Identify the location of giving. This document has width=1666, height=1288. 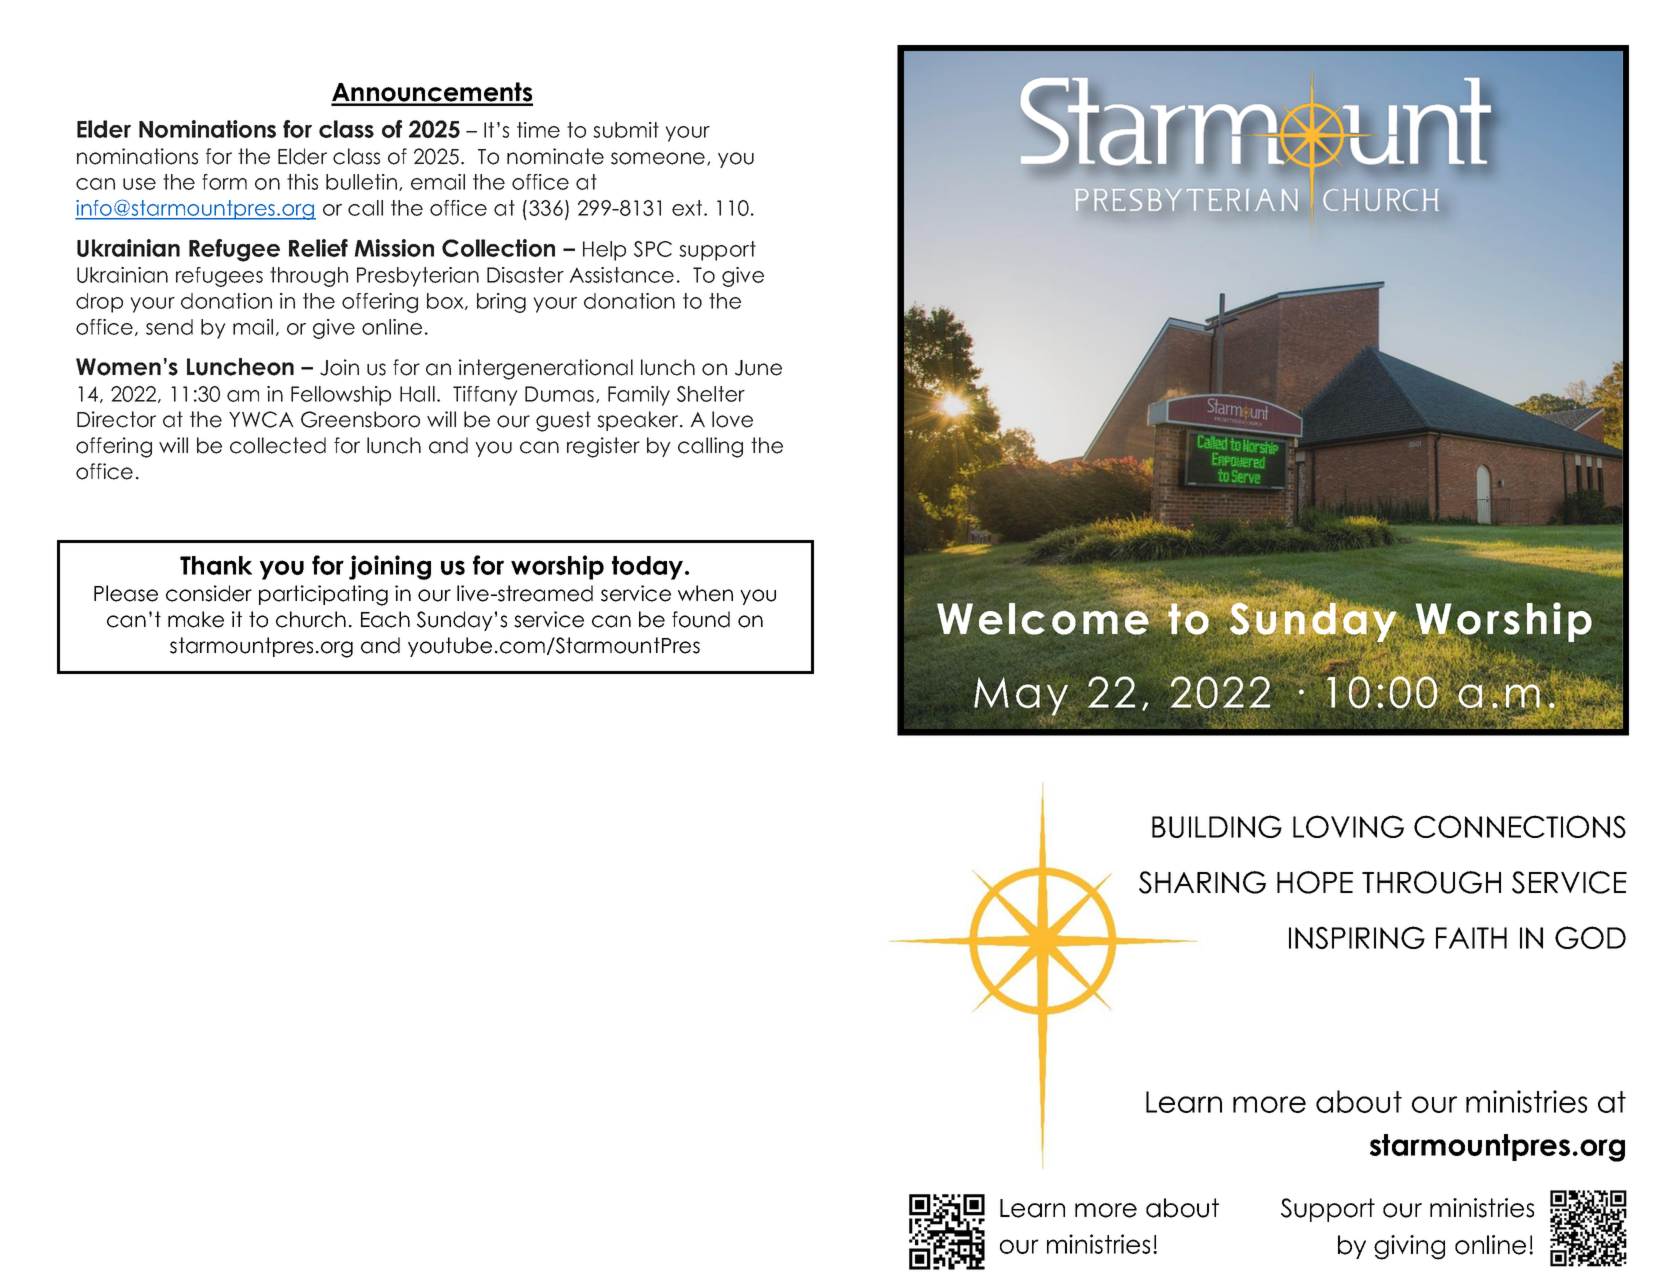
(1409, 1247).
